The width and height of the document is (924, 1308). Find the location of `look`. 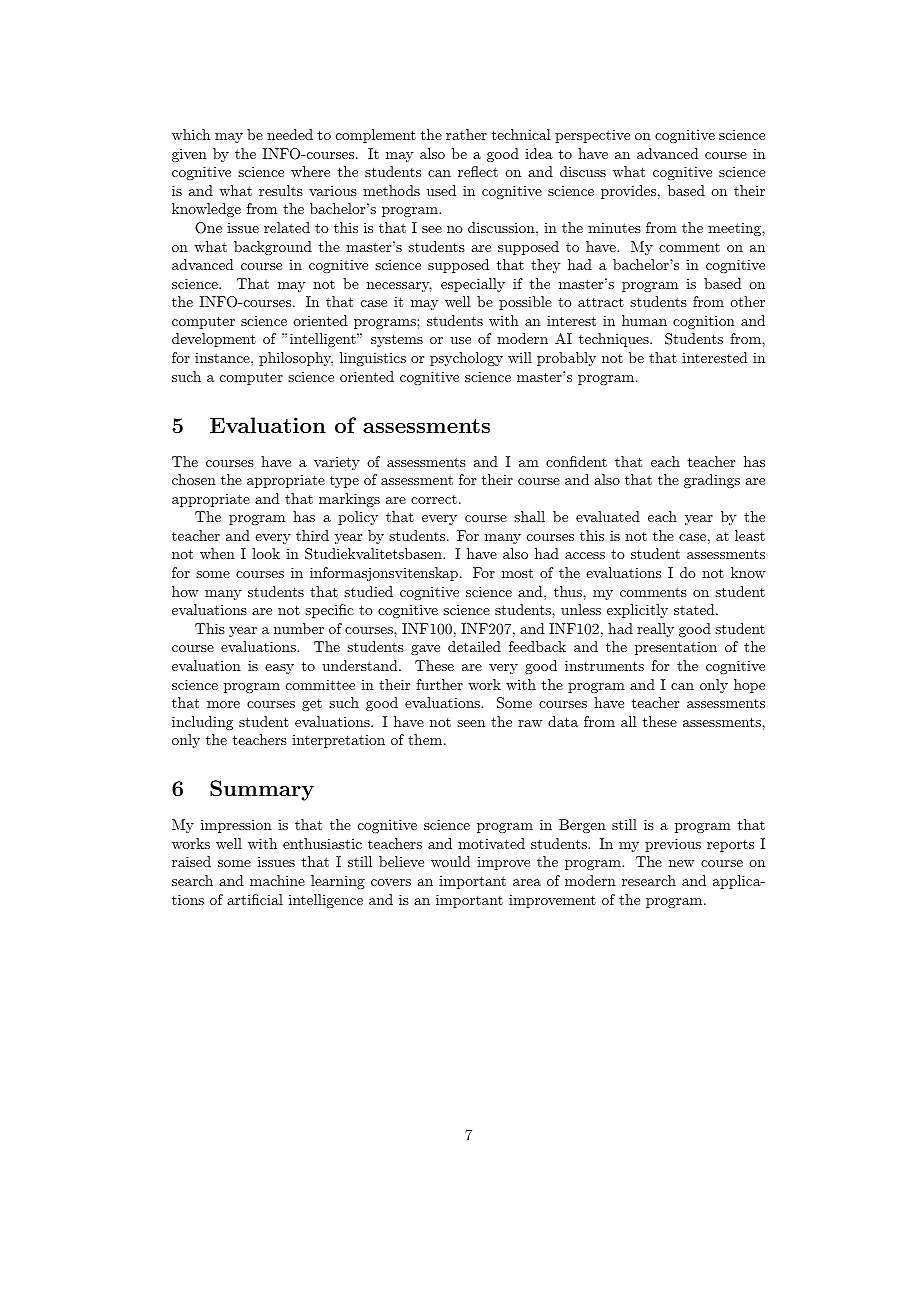

look is located at coordinates (266, 553).
